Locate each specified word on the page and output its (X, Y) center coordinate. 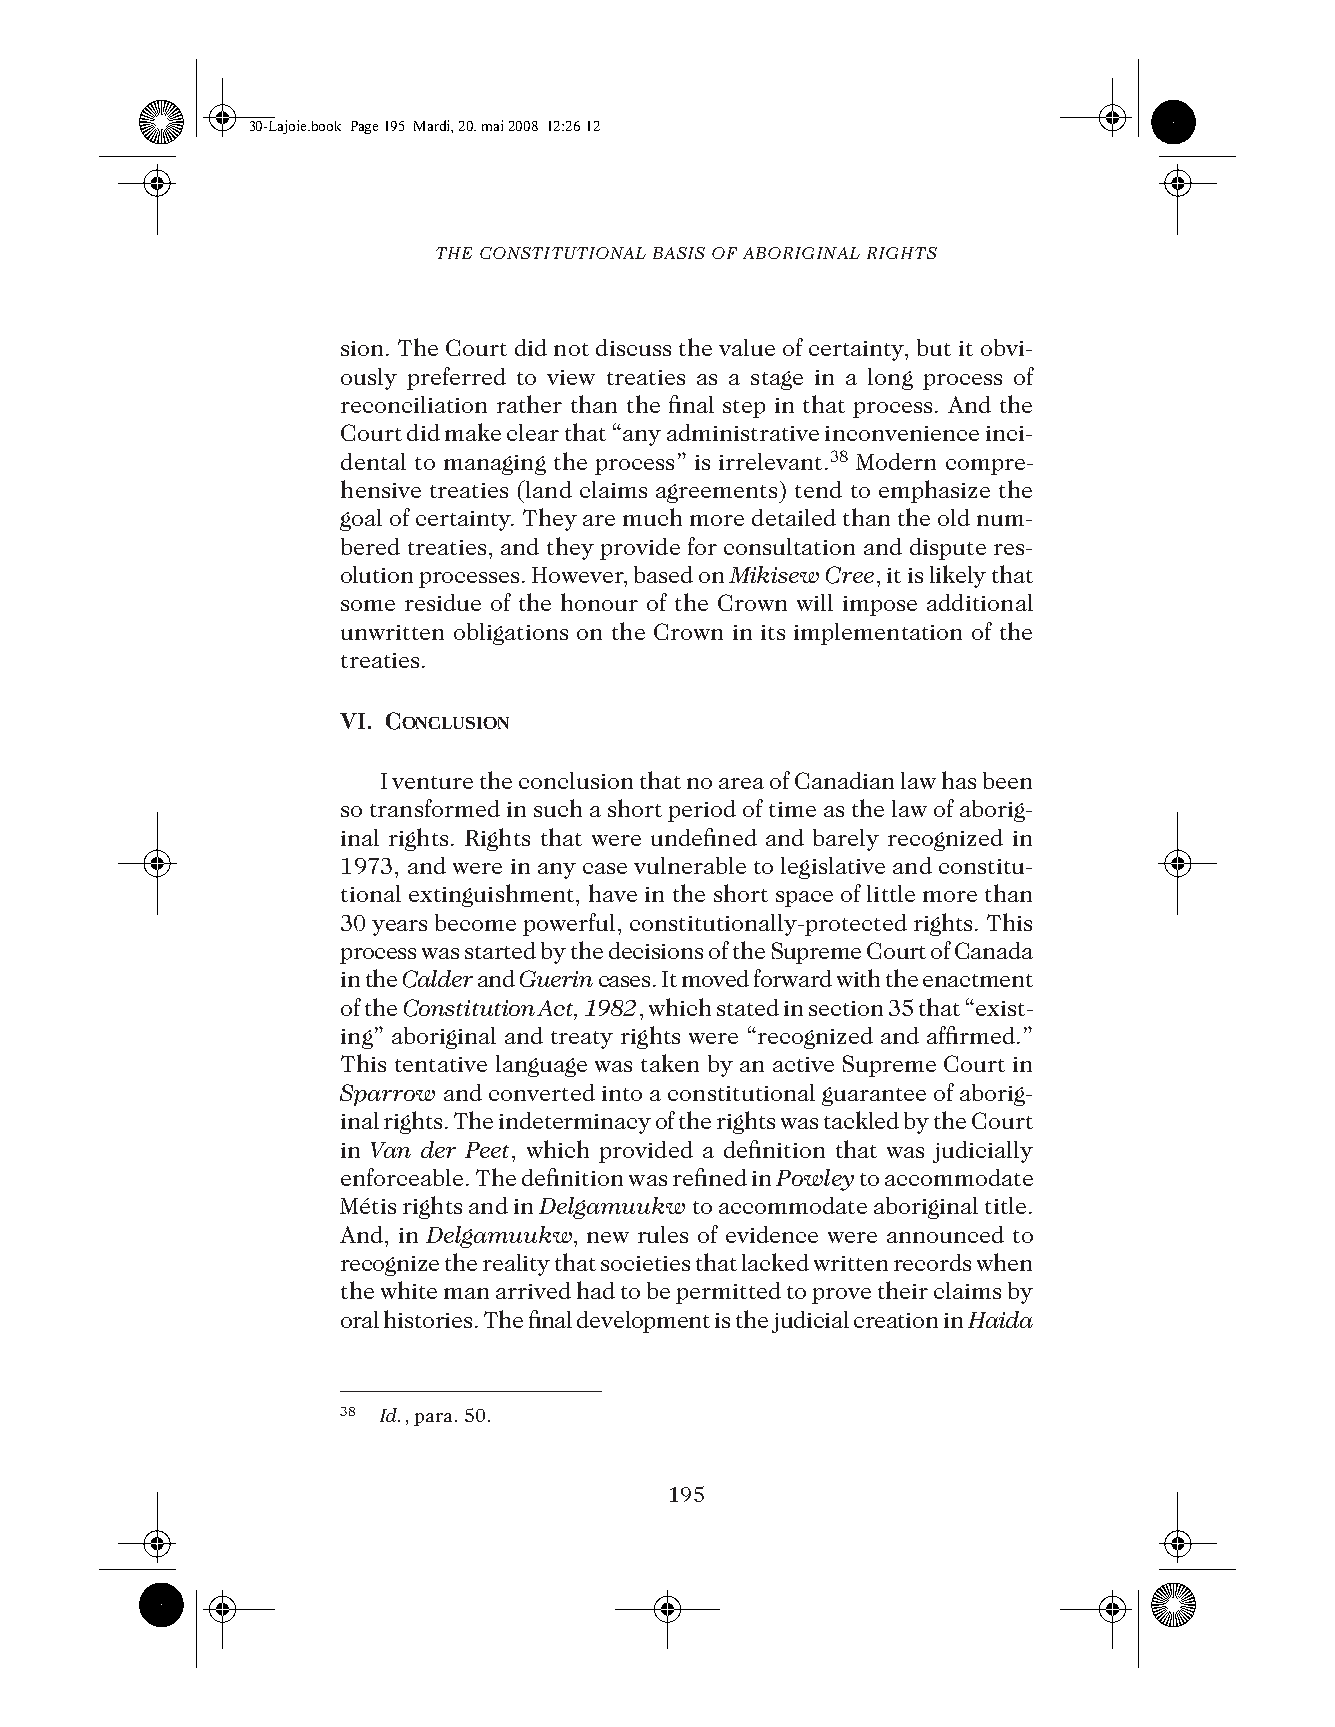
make (473, 432)
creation (896, 1320)
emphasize (934, 491)
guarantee (874, 1096)
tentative (441, 1064)
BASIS (679, 253)
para (433, 1419)
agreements (716, 493)
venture (432, 782)
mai (492, 125)
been (1007, 780)
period (702, 811)
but (934, 347)
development (643, 1322)
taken (670, 1063)
